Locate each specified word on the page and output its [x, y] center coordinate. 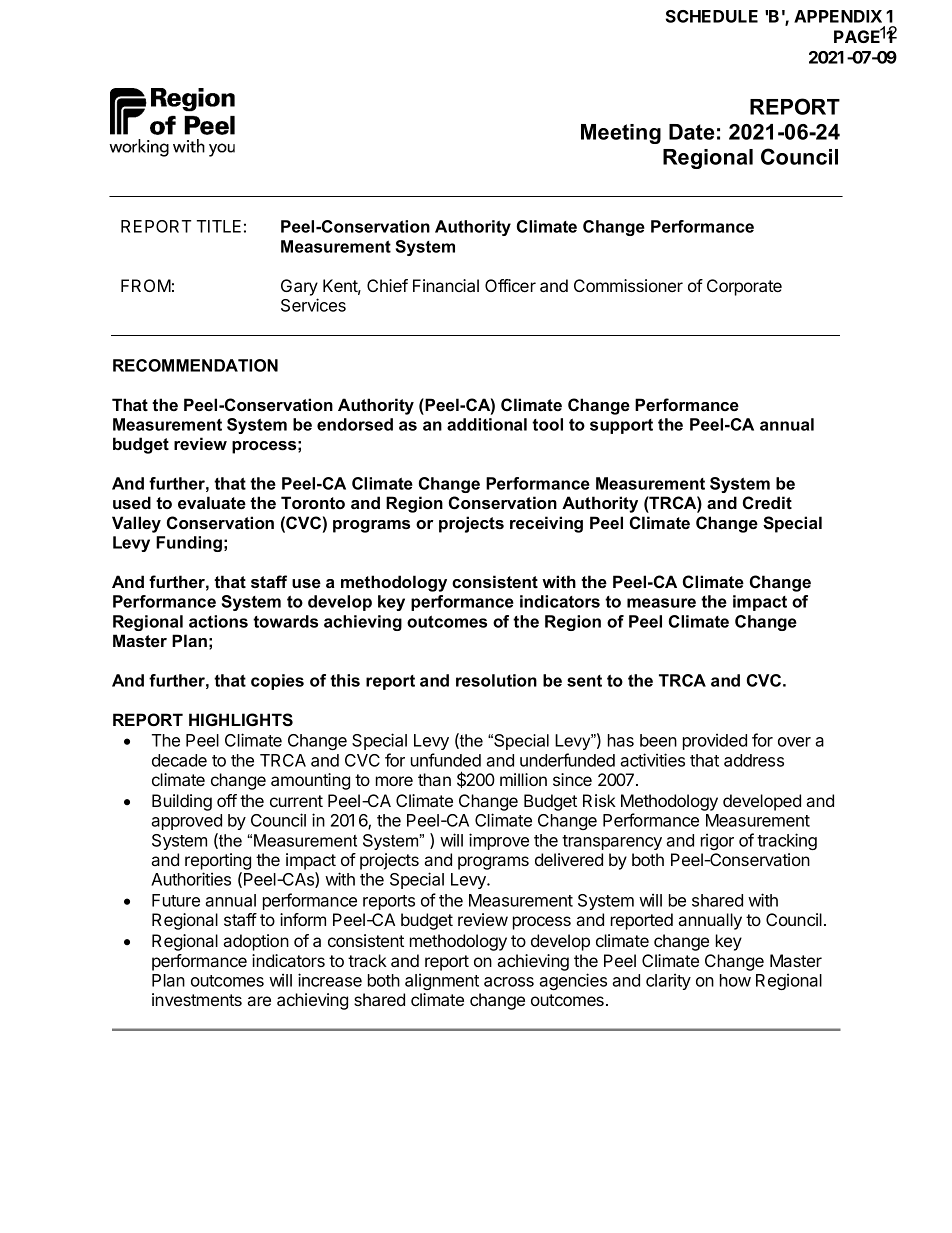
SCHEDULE [712, 16]
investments [197, 999]
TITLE [219, 226]
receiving [546, 524]
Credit [767, 503]
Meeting [621, 134]
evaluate [212, 502]
